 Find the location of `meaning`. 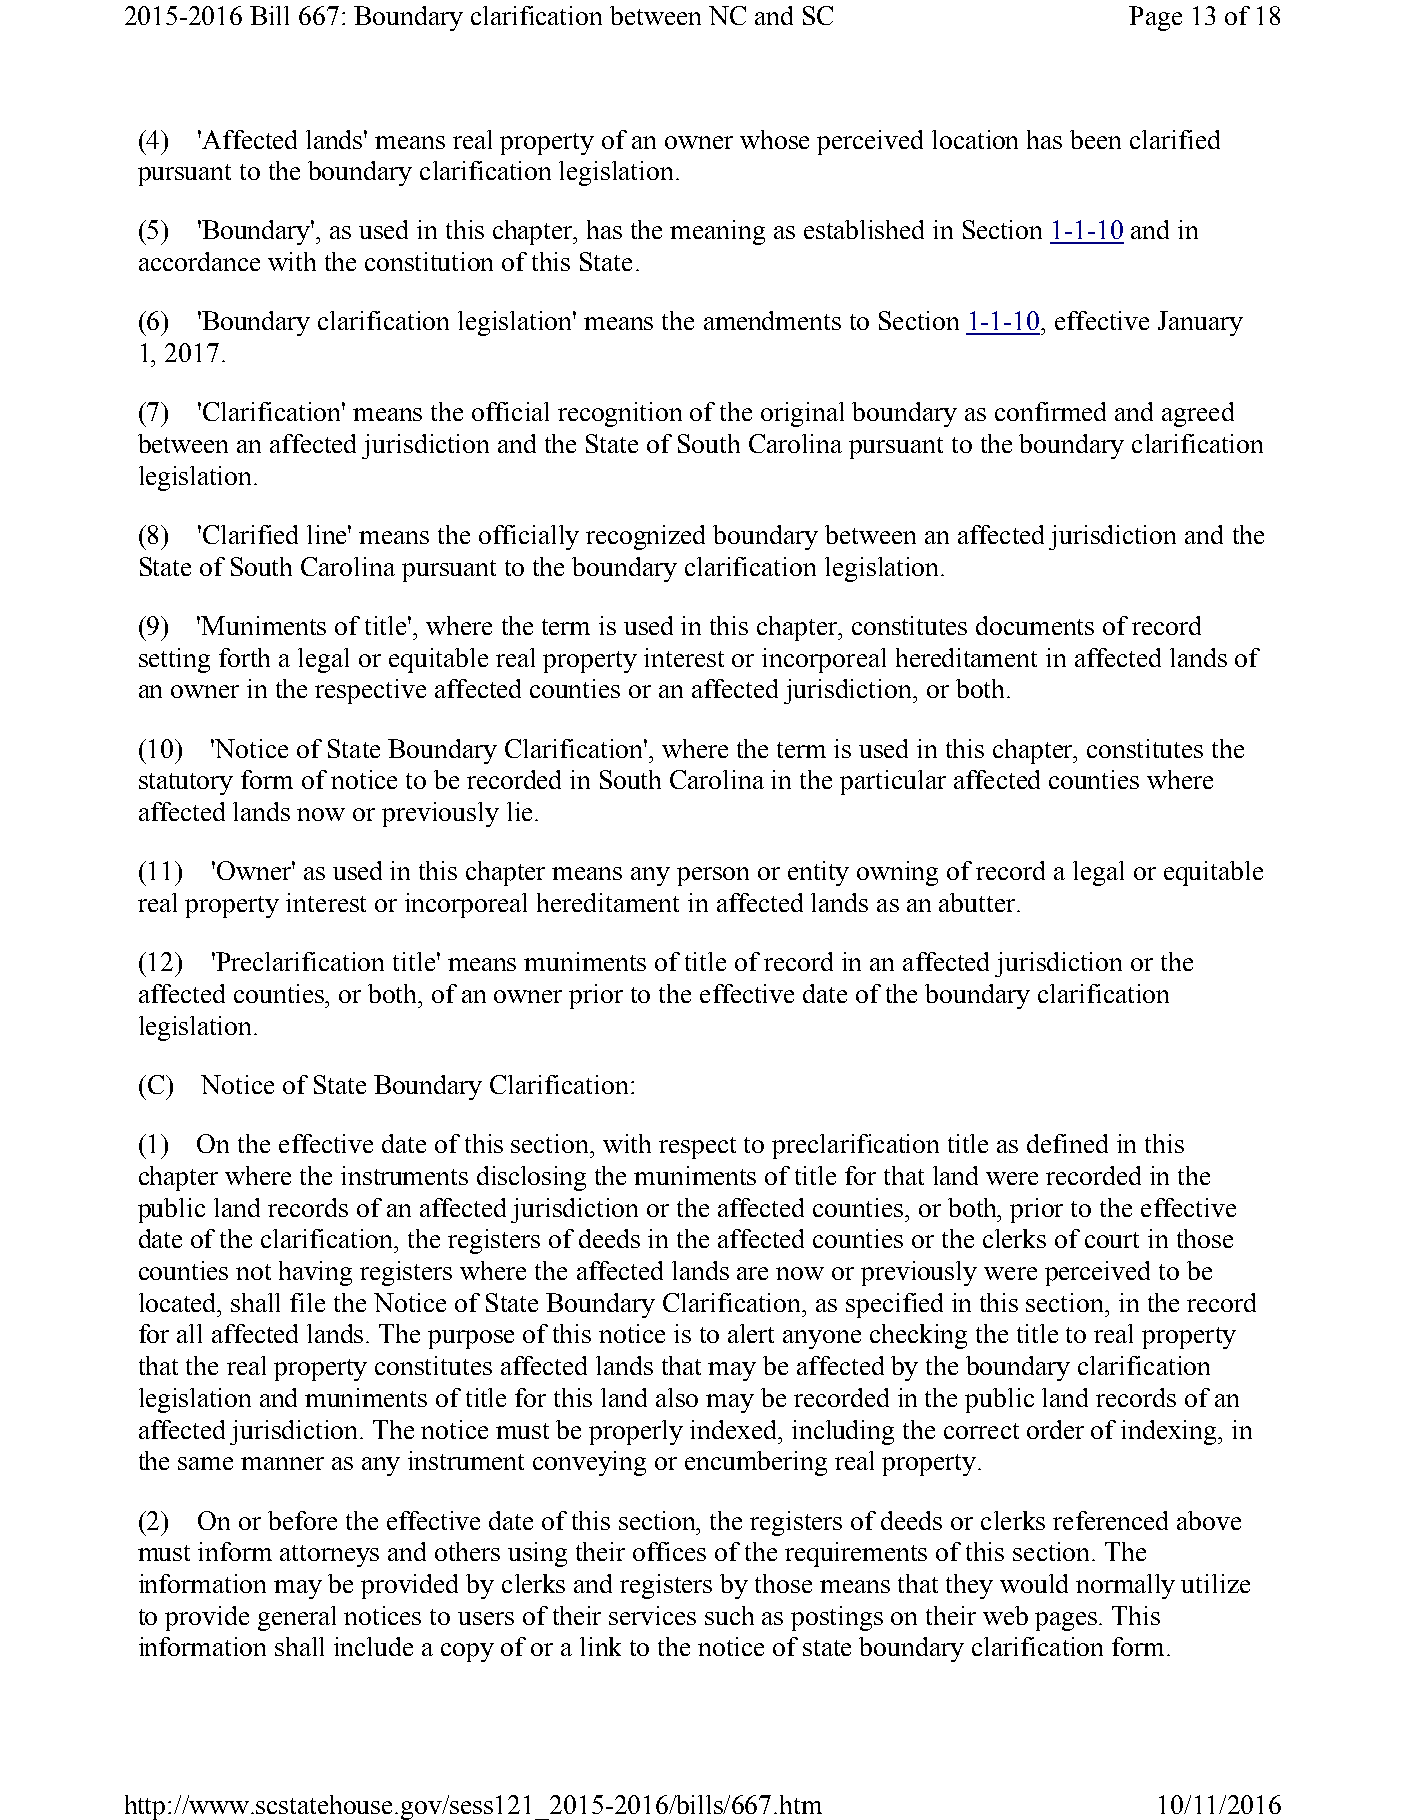

meaning is located at coordinates (717, 232).
